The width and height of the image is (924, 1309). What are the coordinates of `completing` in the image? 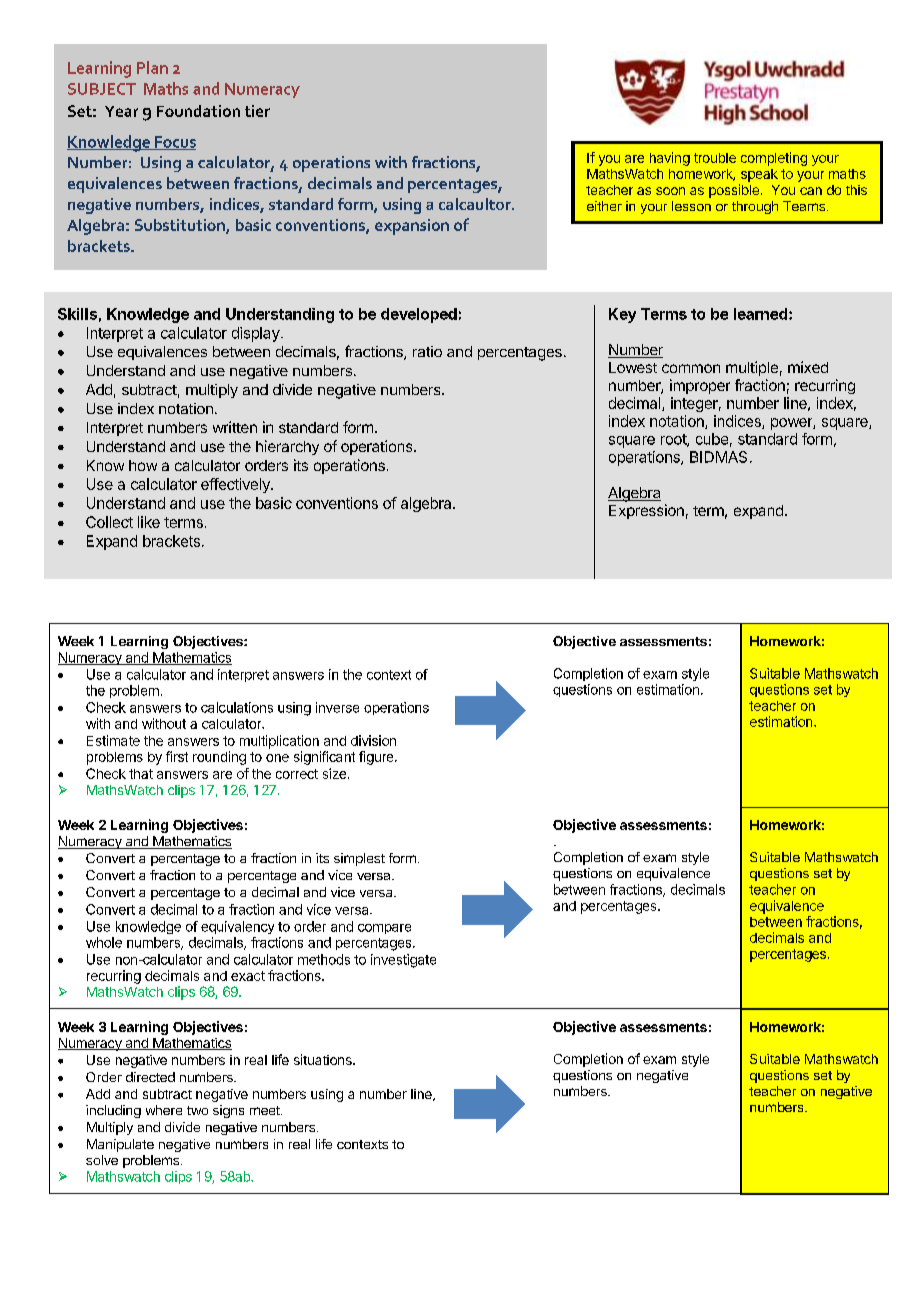 It's located at (774, 159).
